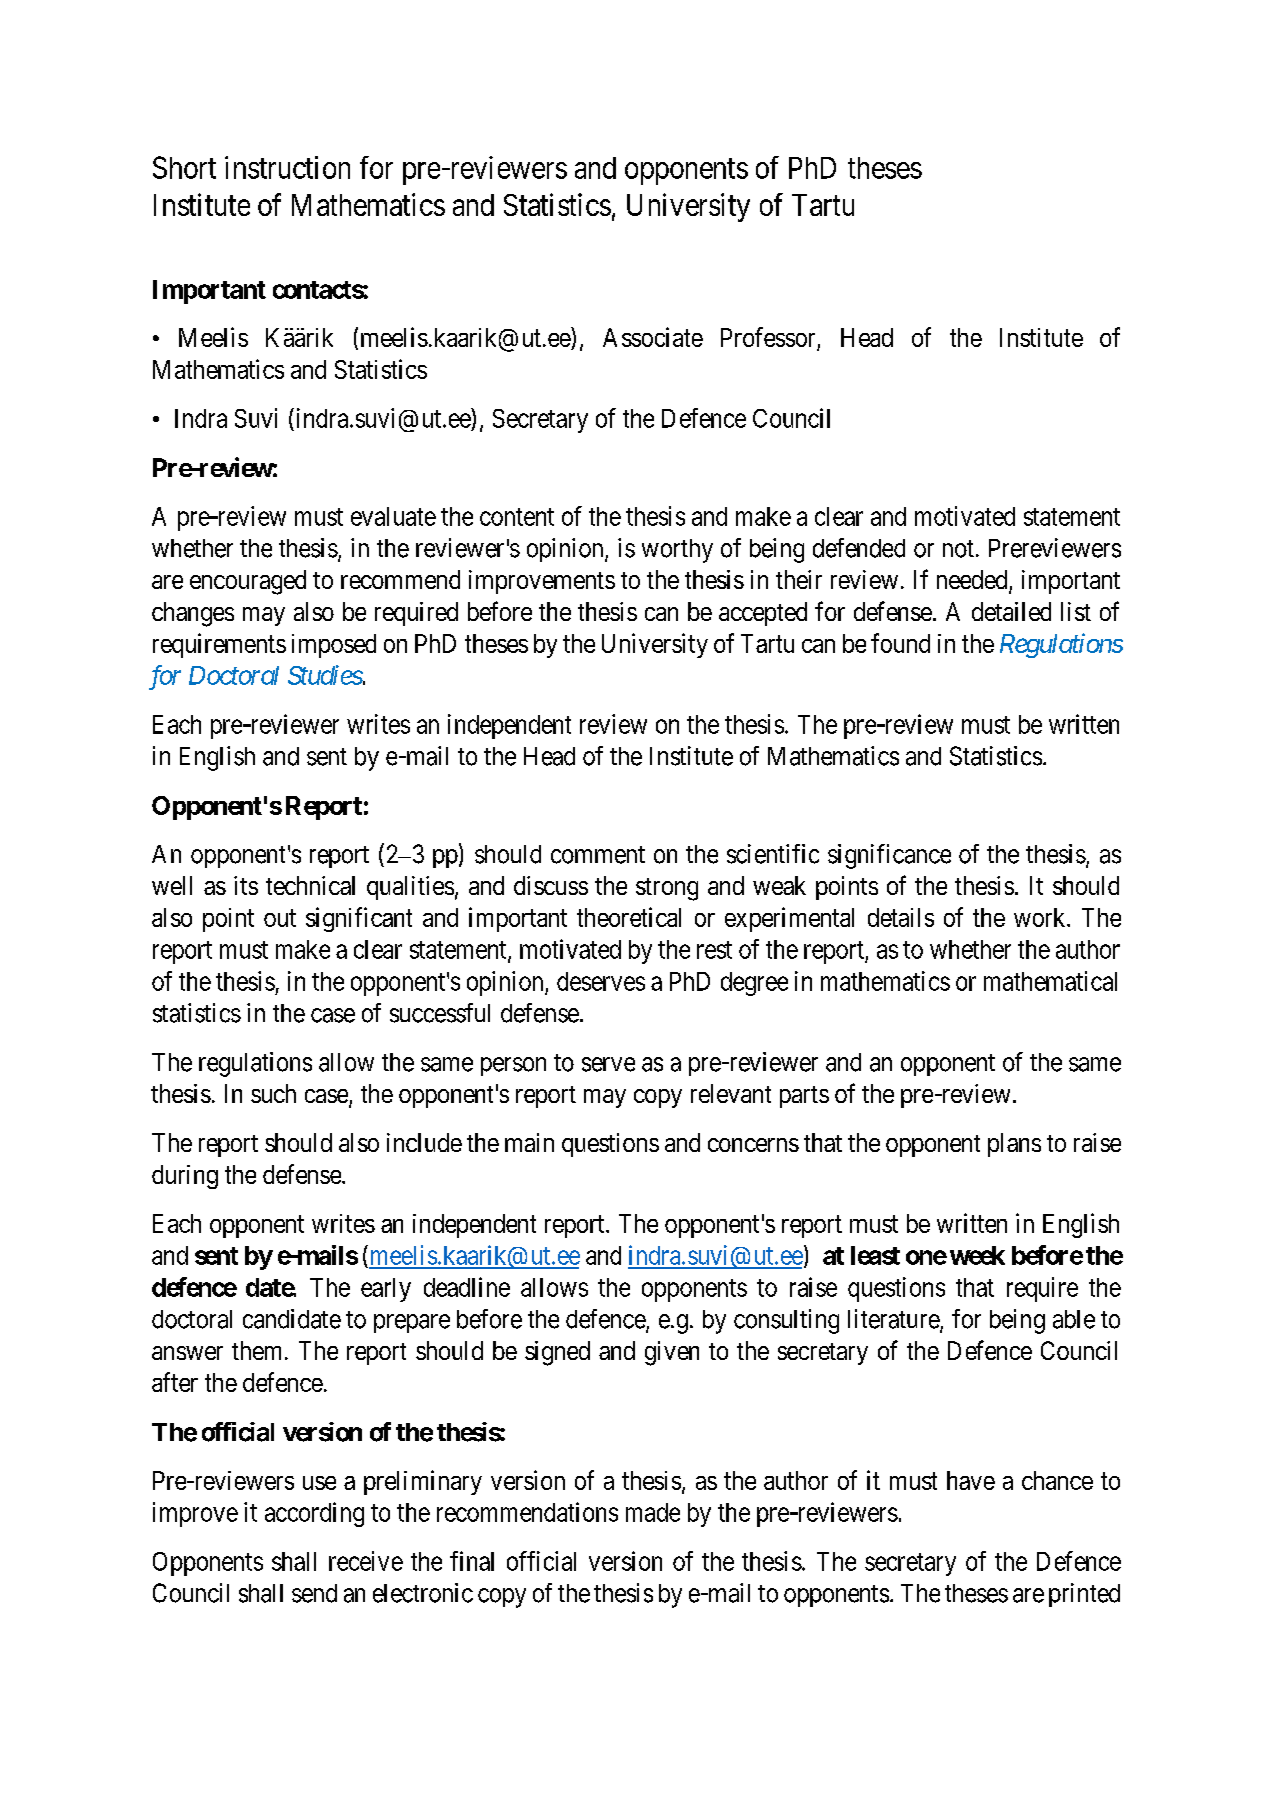 This image has width=1272, height=1799. Describe the element at coordinates (958, 549) in the image. I see `not` at that location.
